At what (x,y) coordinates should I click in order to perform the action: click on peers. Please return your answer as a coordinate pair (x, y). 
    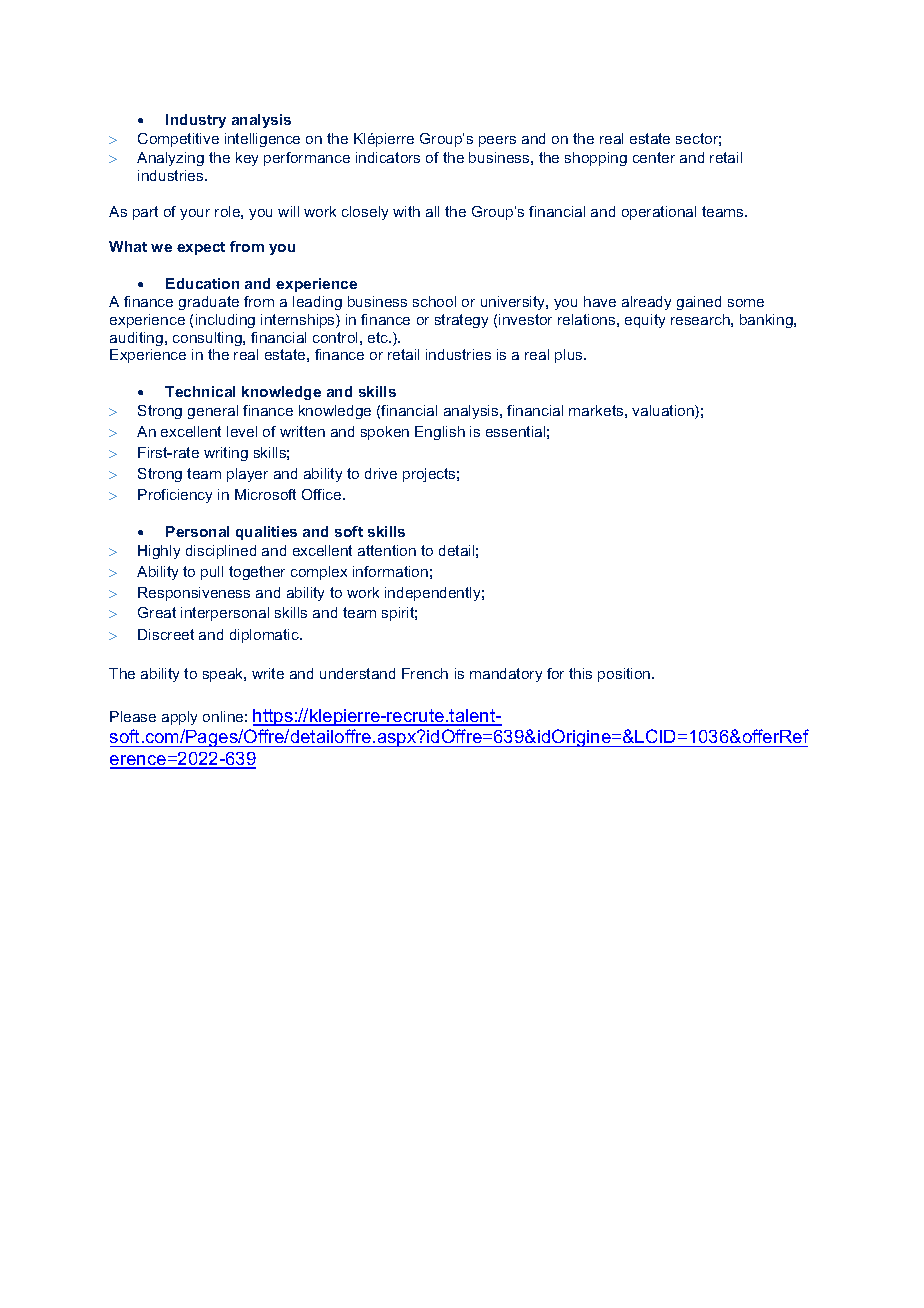
    Looking at the image, I should click on (497, 141).
